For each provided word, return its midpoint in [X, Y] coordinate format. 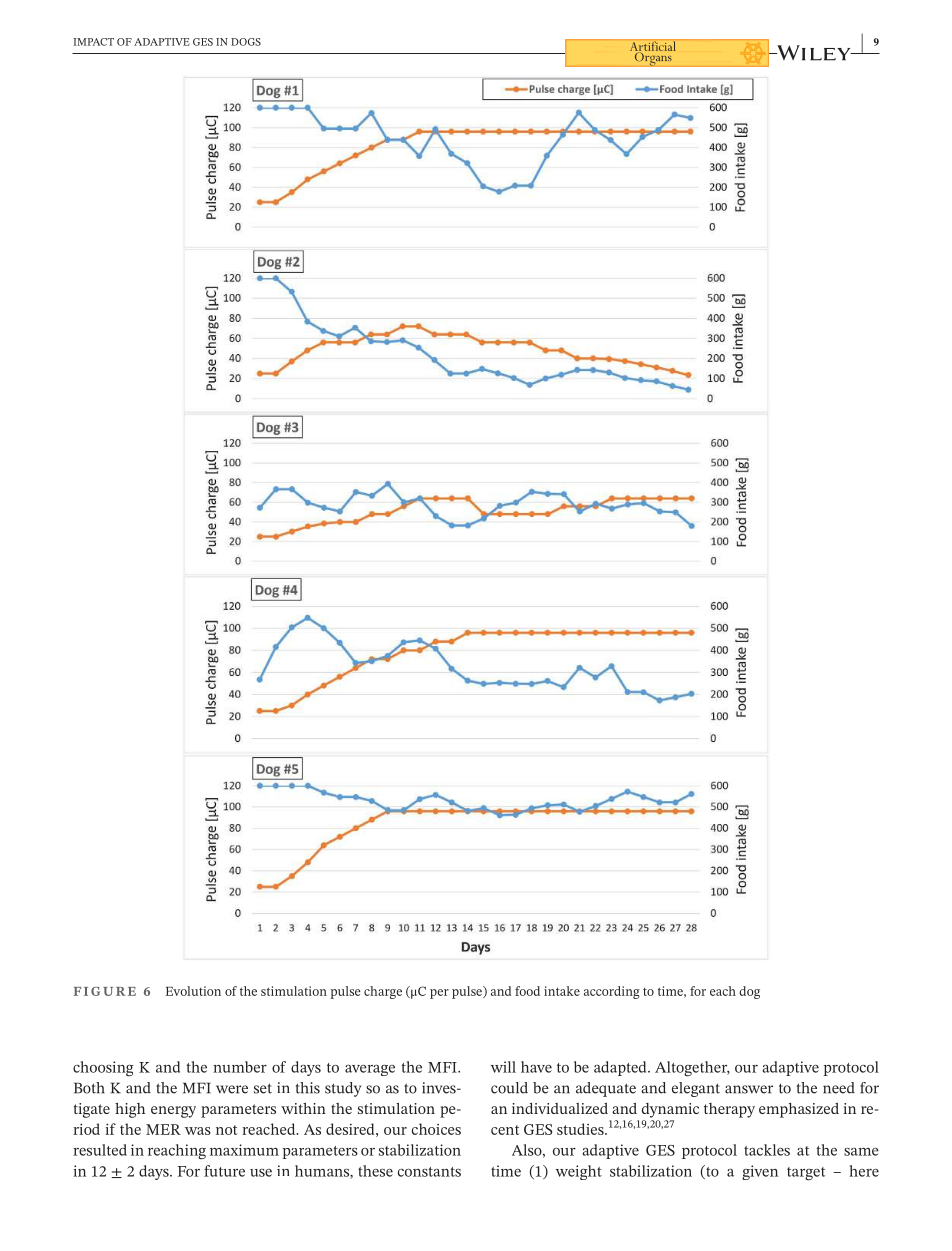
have [536, 1067]
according [612, 992]
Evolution [193, 991]
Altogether [692, 1069]
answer [749, 1089]
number [240, 1067]
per [439, 994]
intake [562, 991]
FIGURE [104, 991]
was [198, 1131]
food [527, 991]
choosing [103, 1068]
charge [383, 992]
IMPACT [93, 42]
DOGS [246, 42]
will [503, 1067]
